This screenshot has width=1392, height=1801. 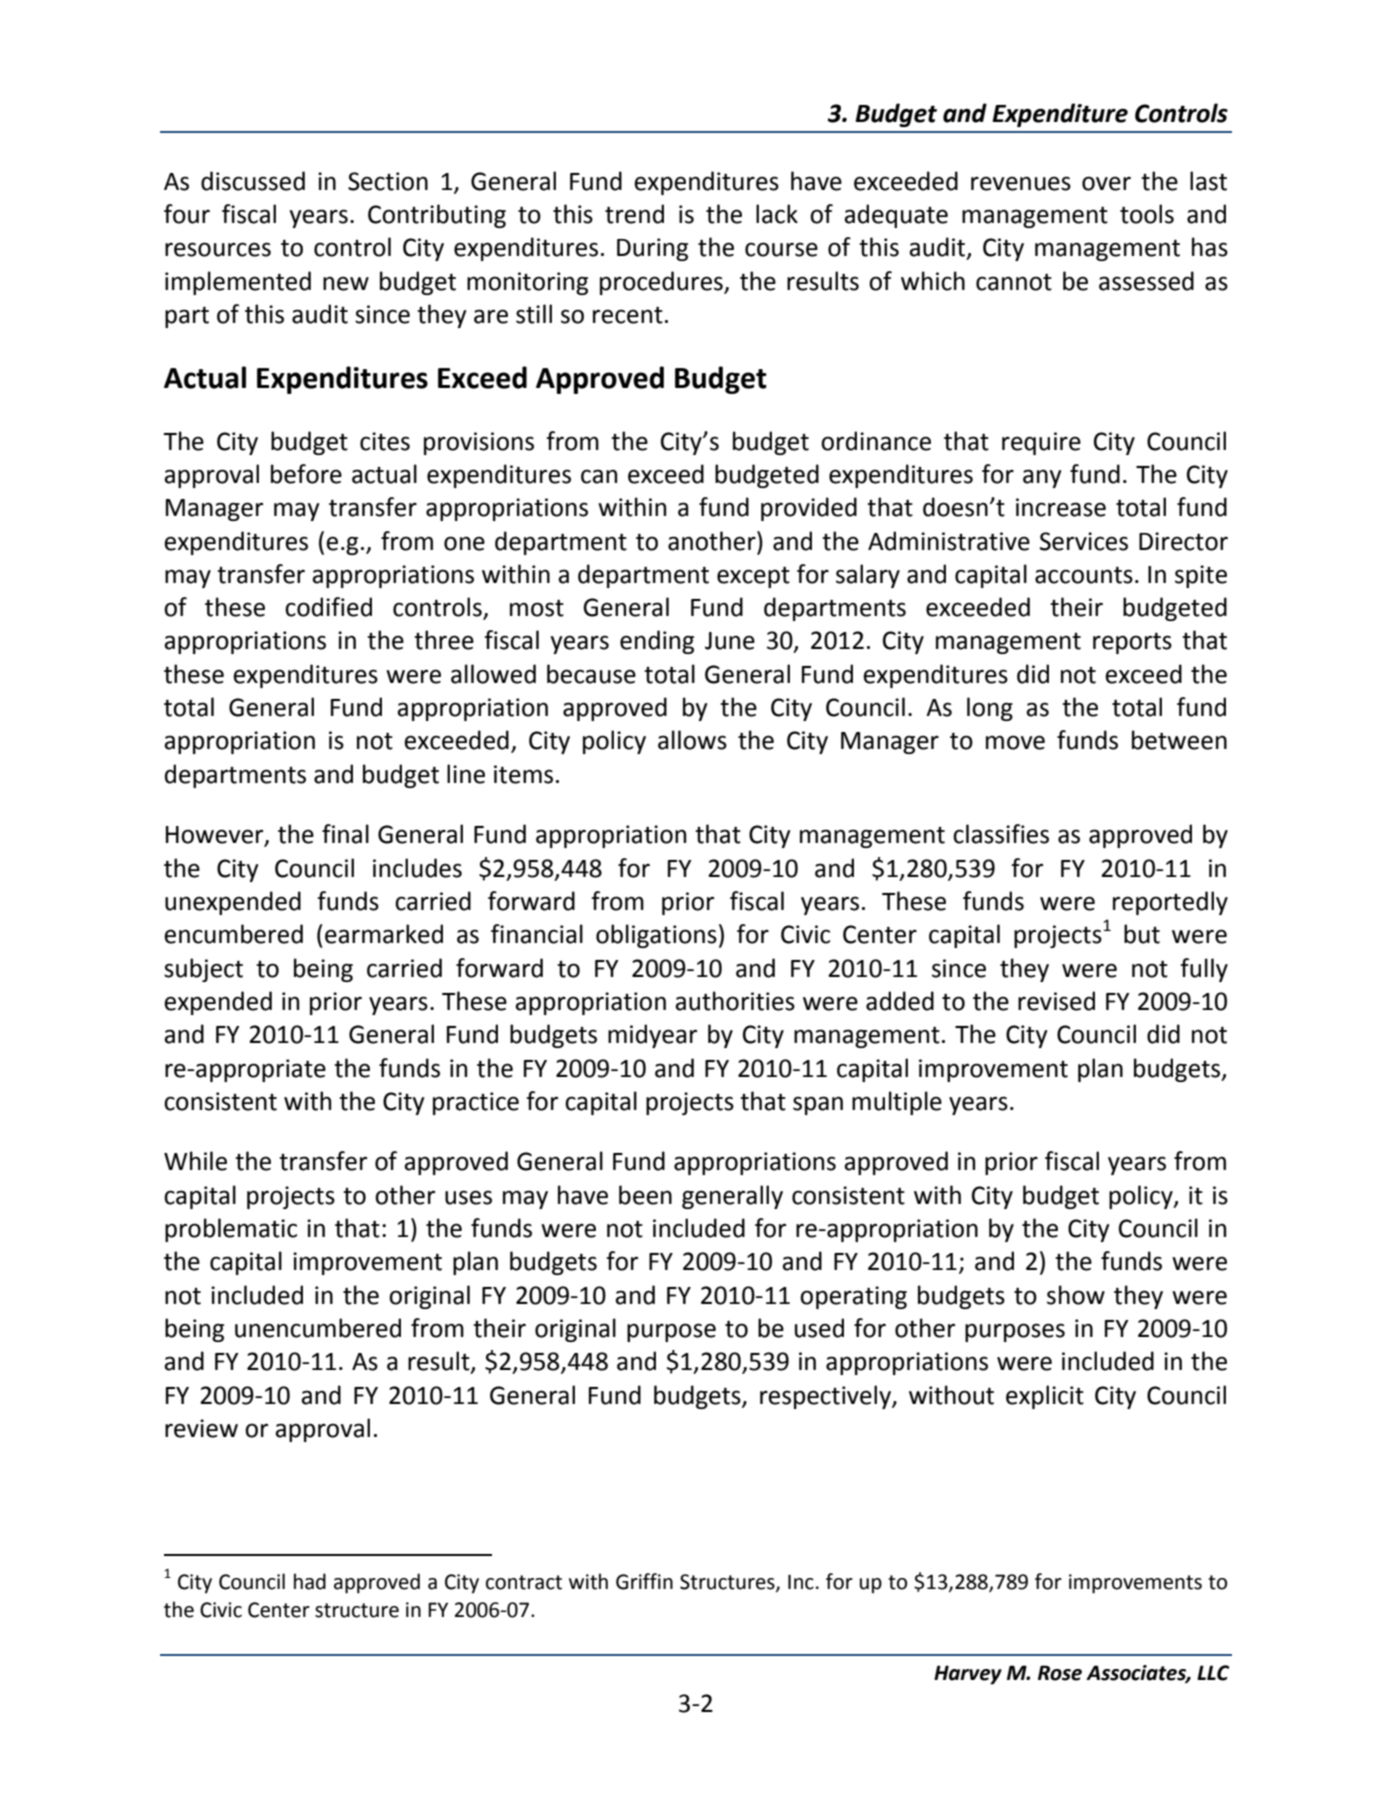 I want to click on had, so click(x=310, y=1581).
